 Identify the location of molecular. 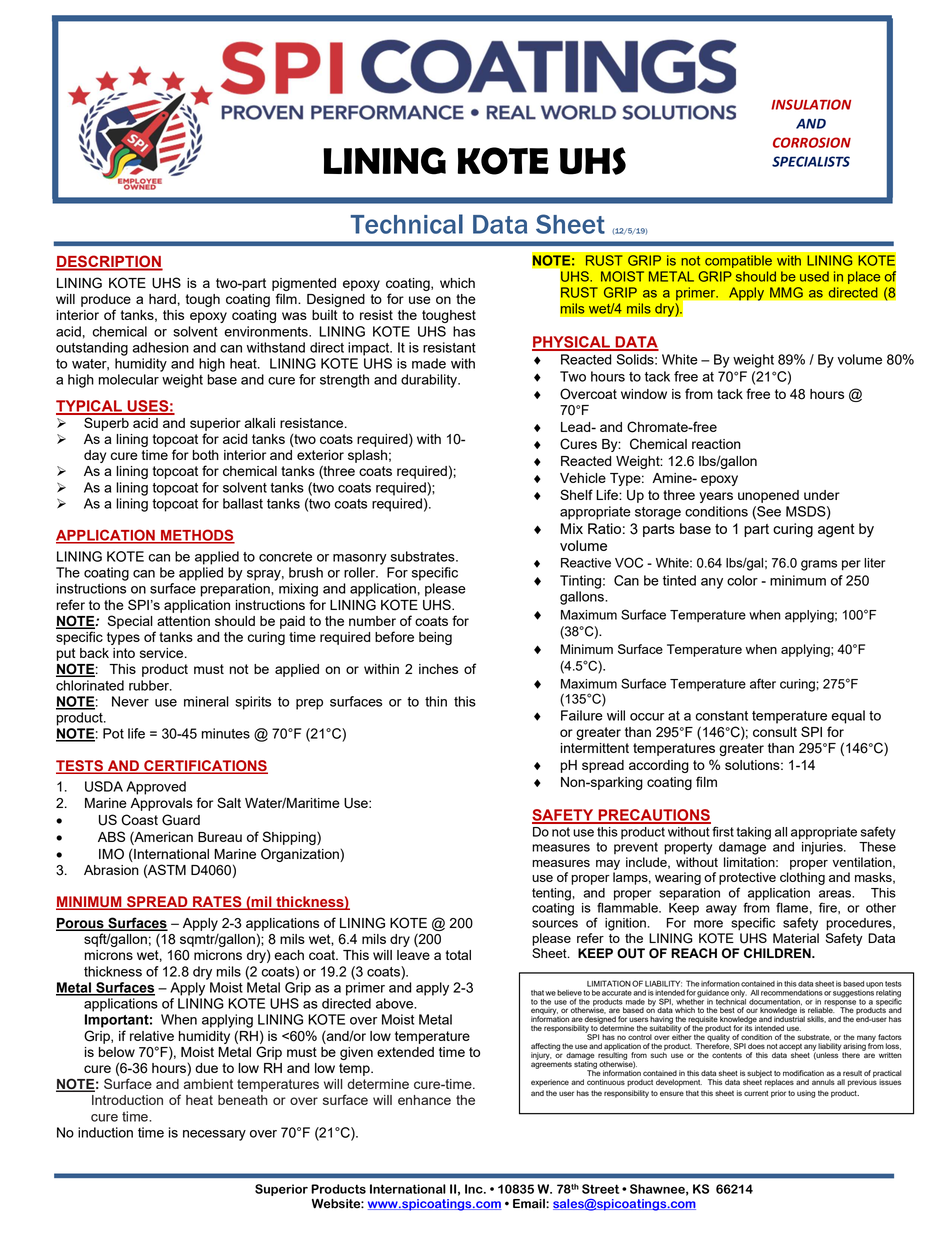
(129, 379).
